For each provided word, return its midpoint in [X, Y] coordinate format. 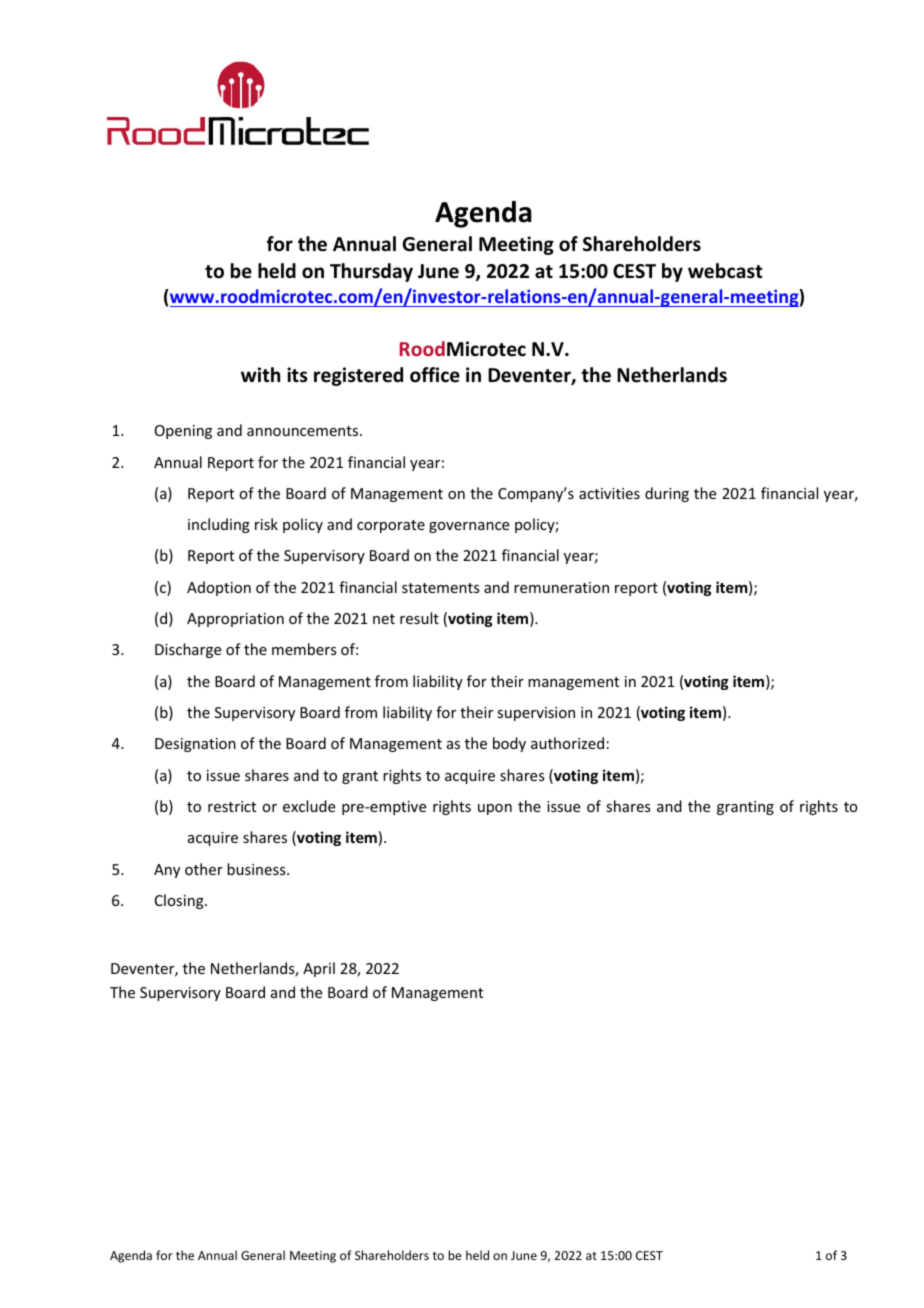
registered [358, 376]
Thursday [371, 272]
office [435, 375]
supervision [536, 714]
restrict [232, 806]
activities [609, 493]
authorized [567, 743]
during [667, 494]
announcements [304, 431]
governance [469, 527]
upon [495, 809]
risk [266, 524]
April [319, 969]
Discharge [188, 650]
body [509, 744]
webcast [725, 271]
